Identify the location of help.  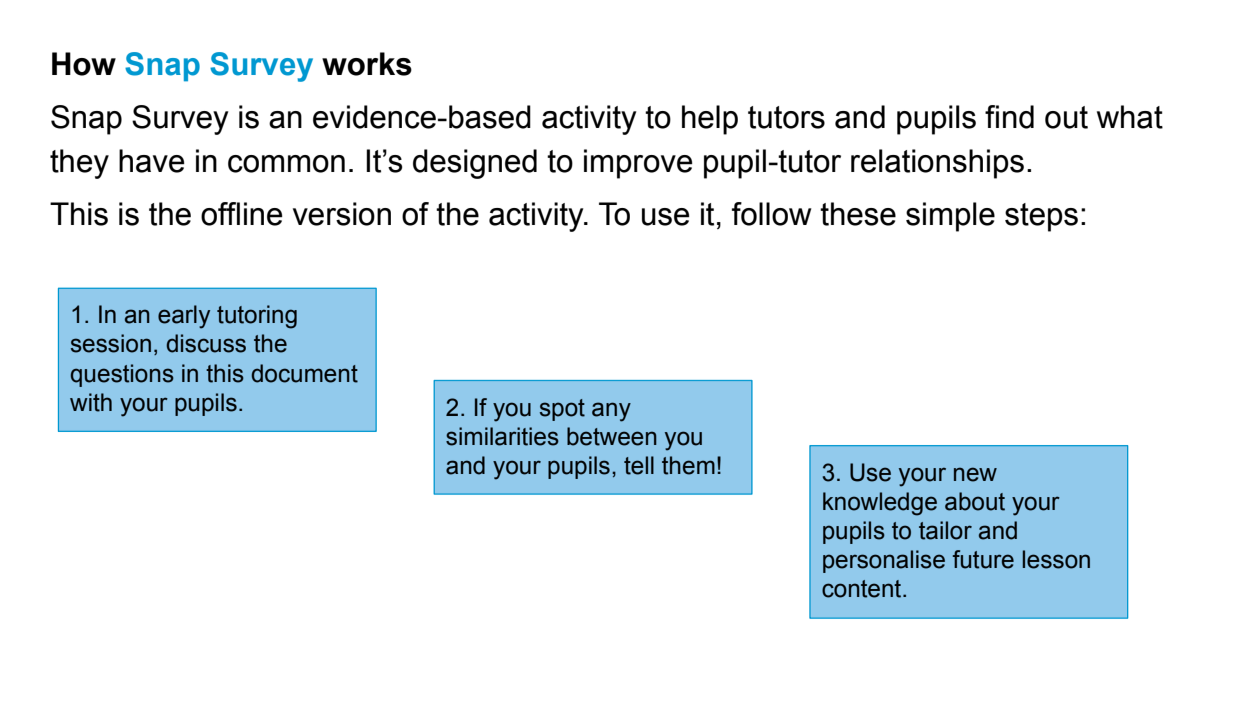
(710, 120).
